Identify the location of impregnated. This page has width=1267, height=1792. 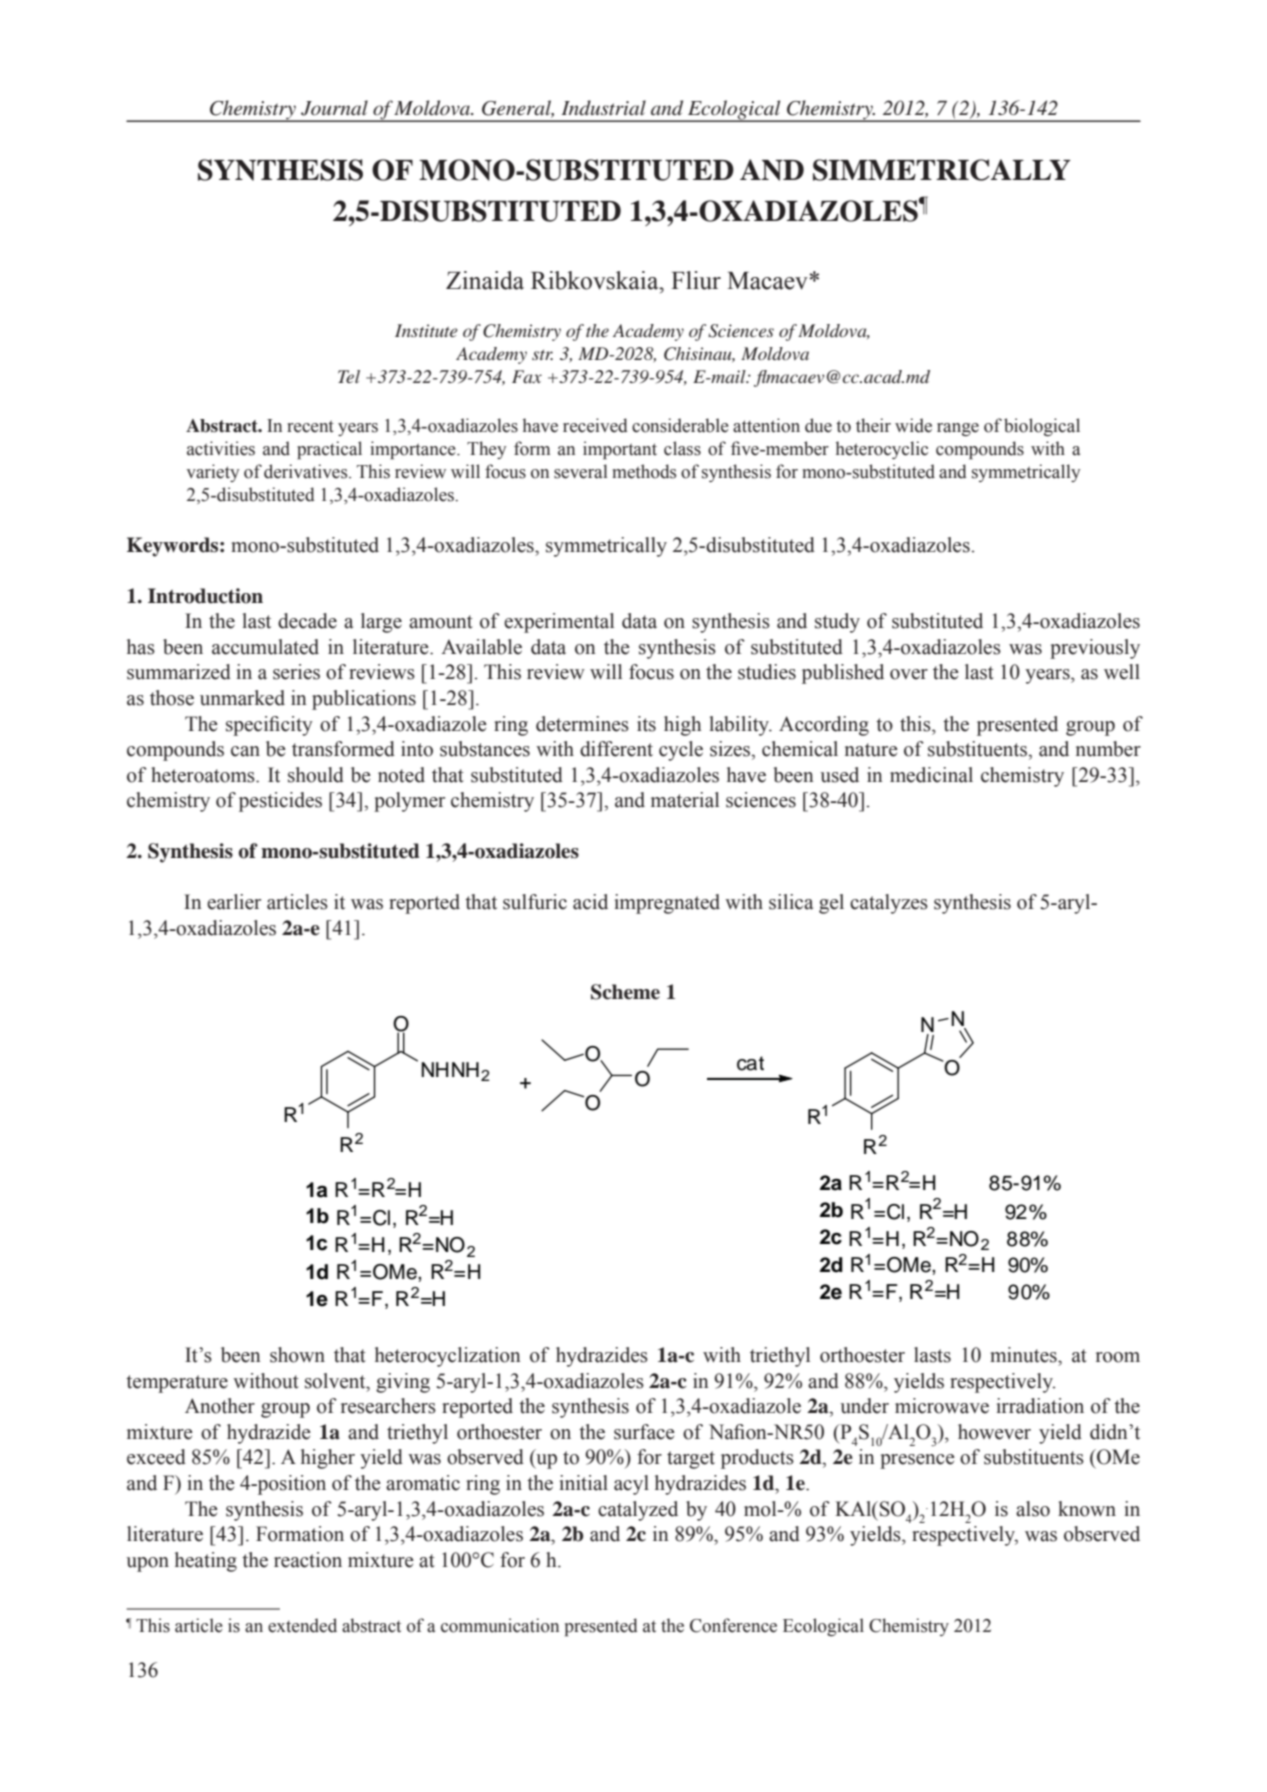
(667, 904).
